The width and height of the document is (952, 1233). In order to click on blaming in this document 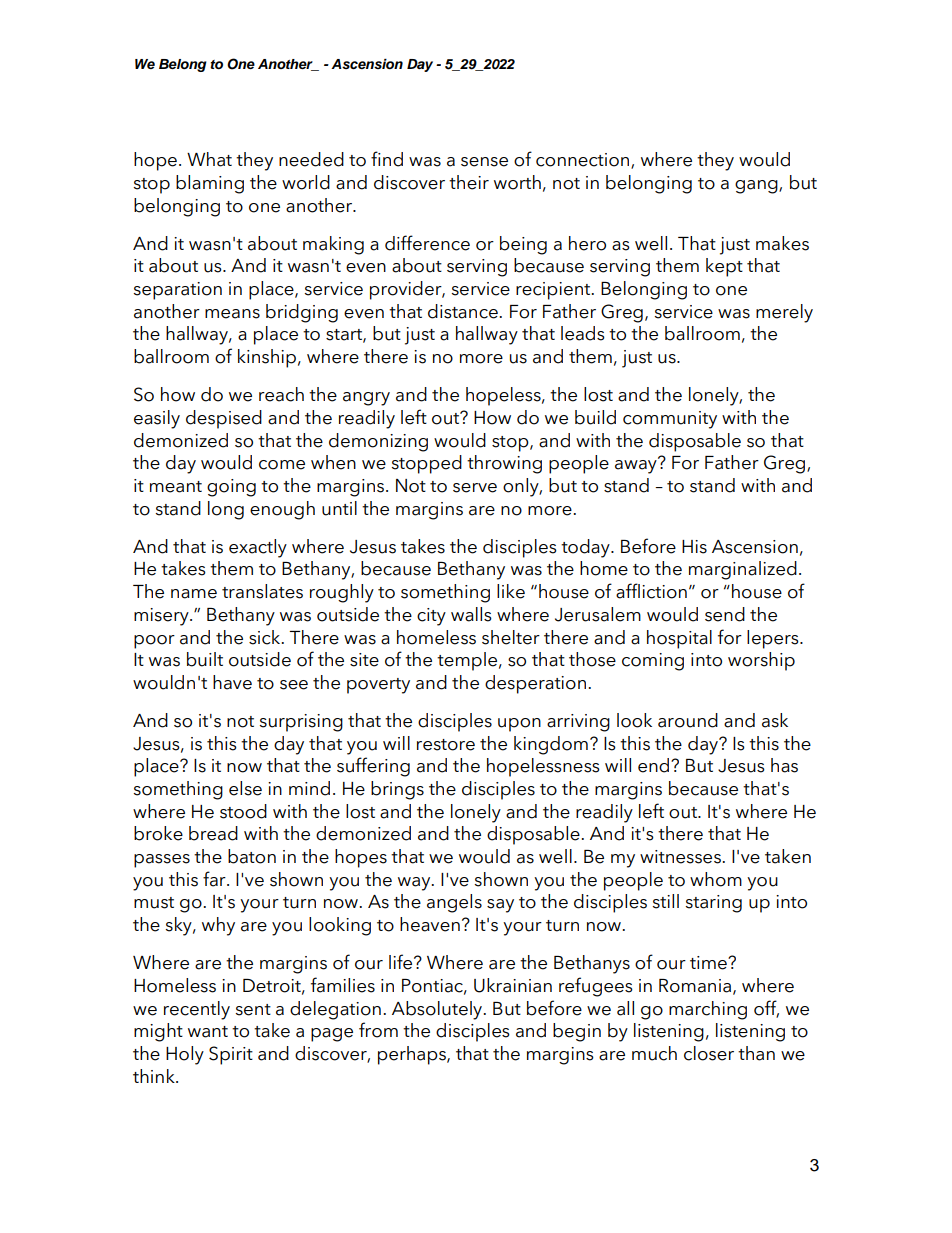, I will do `click(210, 184)`.
